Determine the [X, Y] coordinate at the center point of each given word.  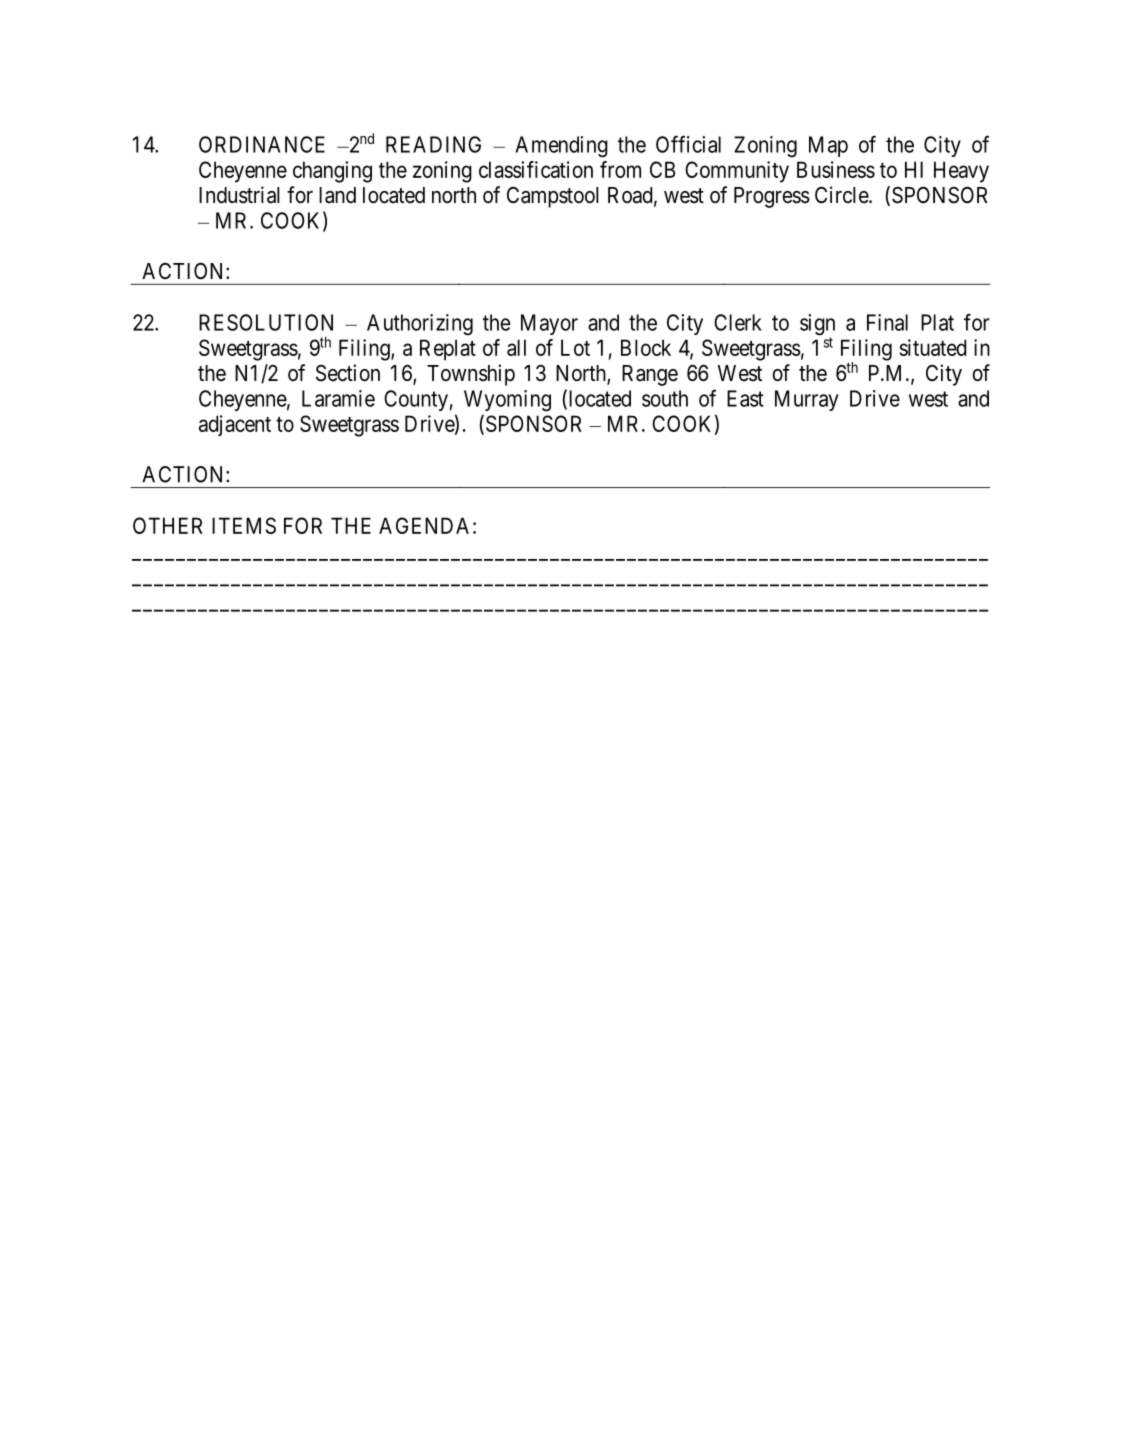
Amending [561, 147]
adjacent [235, 425]
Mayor [549, 324]
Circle [842, 195]
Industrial [239, 195]
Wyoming [507, 401]
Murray [807, 400]
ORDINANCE [262, 144]
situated [933, 347]
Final [887, 322]
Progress [772, 197]
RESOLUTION [266, 322]
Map [828, 146]
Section [348, 373]
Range [650, 375]
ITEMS [244, 525]
